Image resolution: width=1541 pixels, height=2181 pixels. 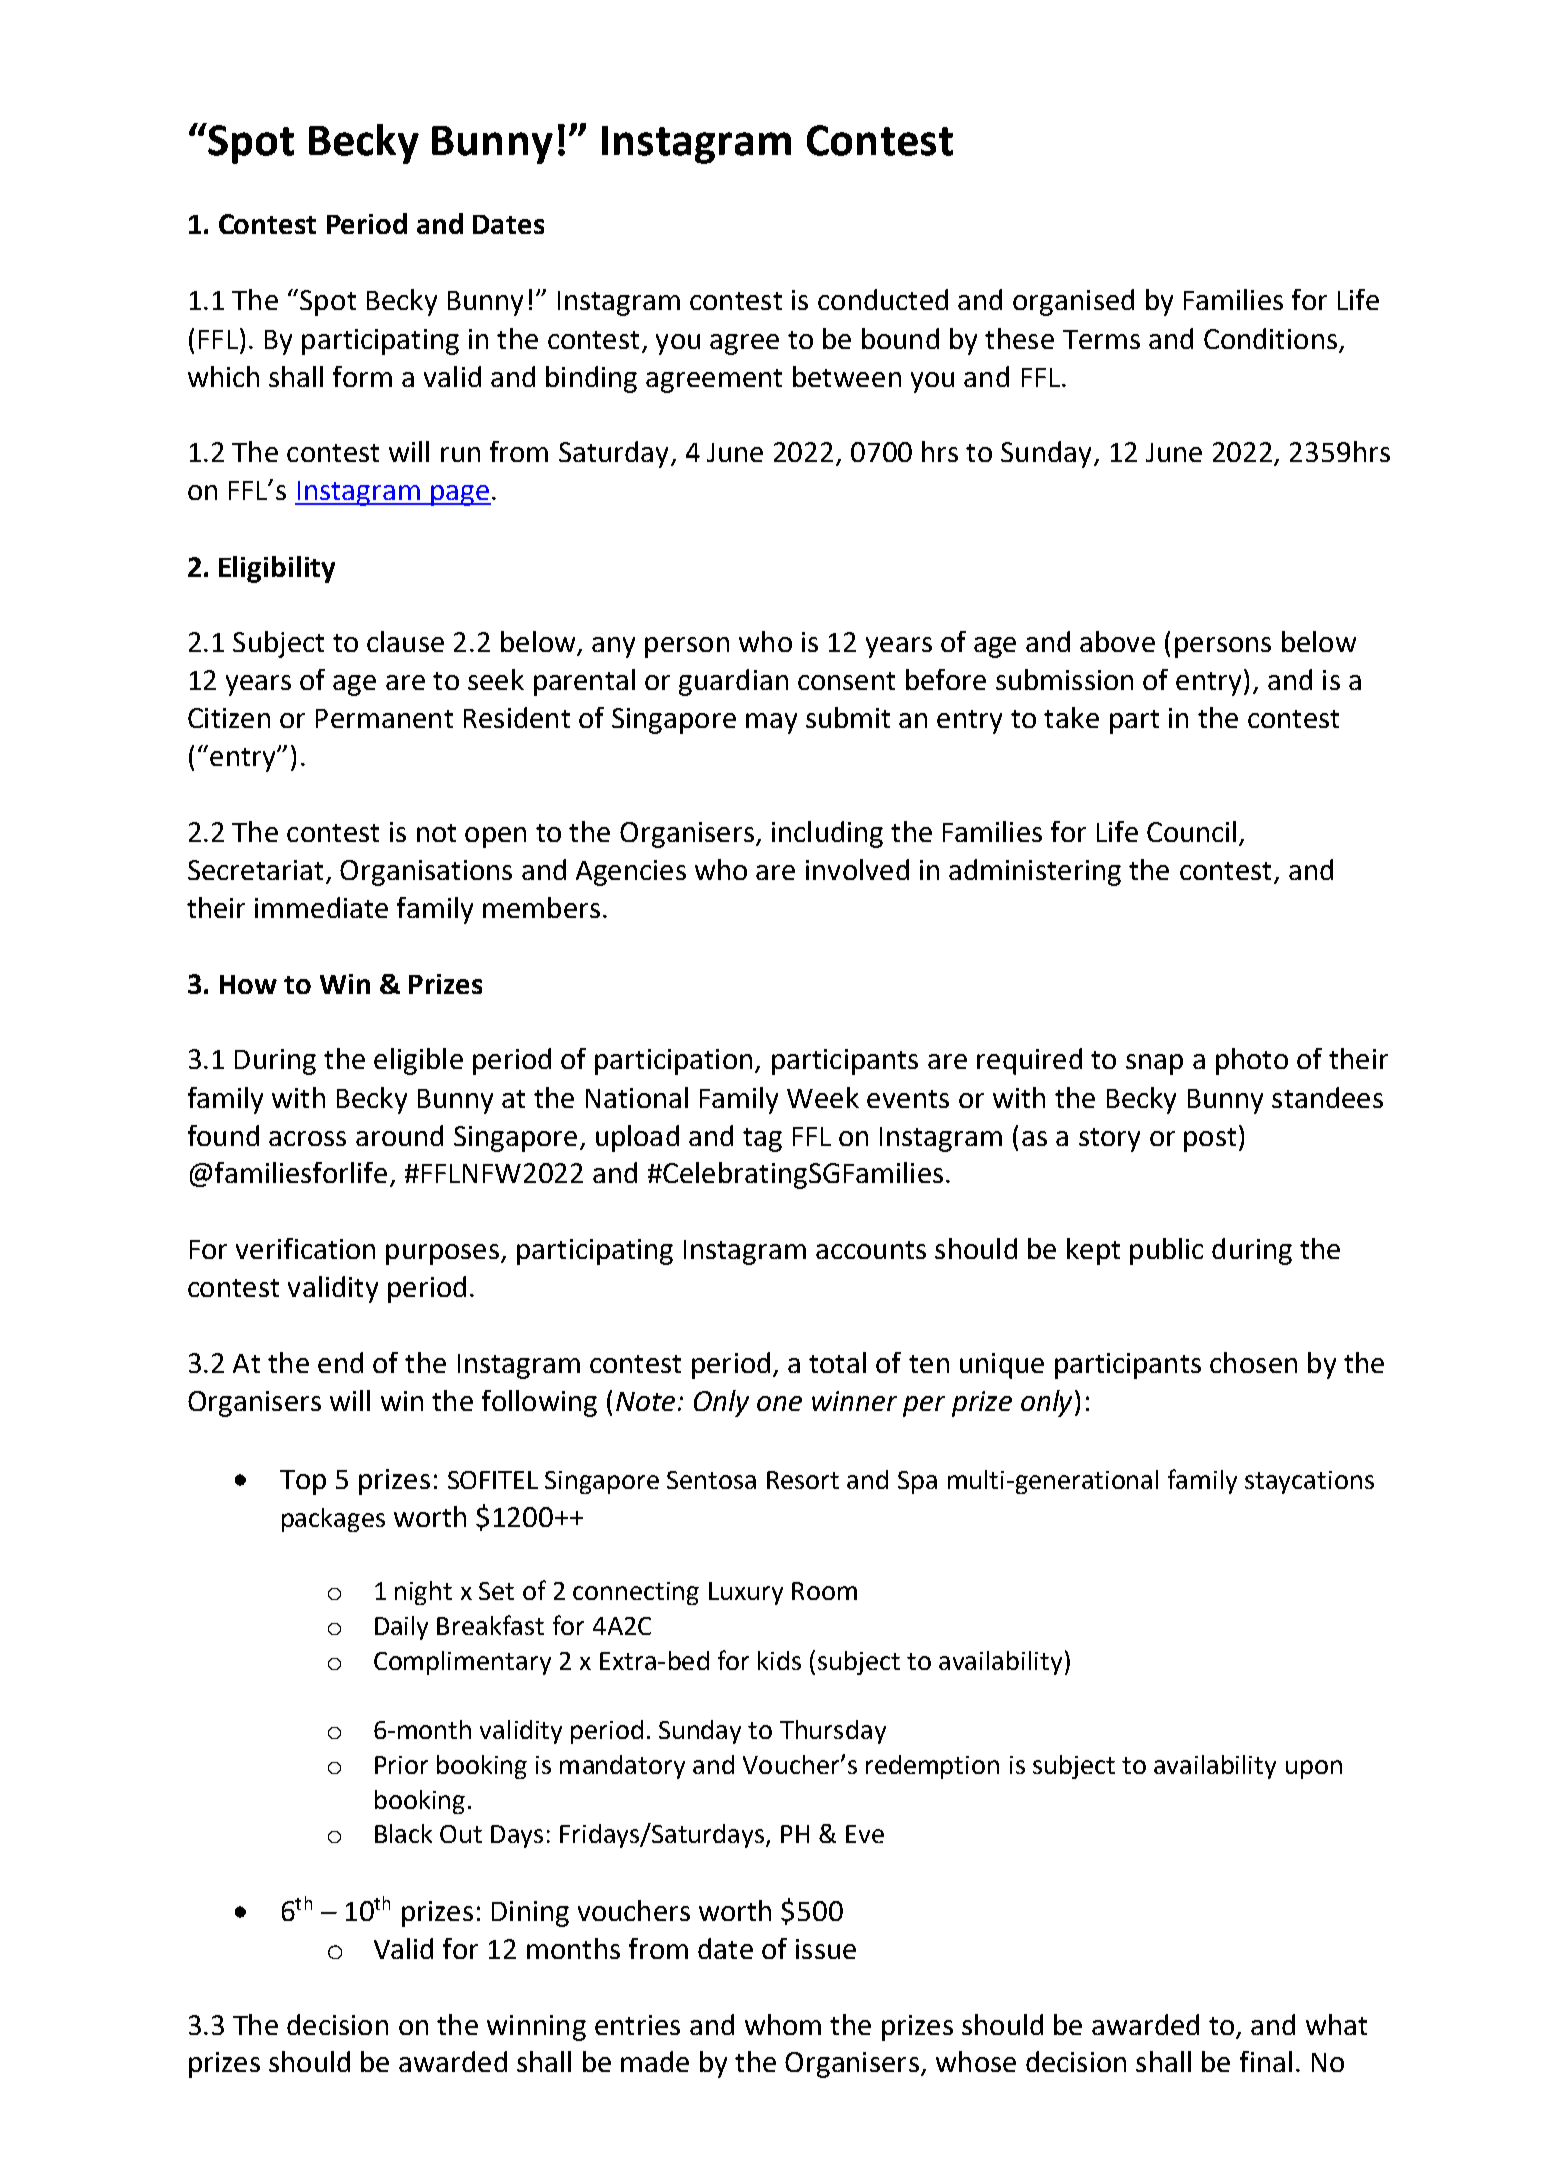 I want to click on upon, so click(x=1314, y=1769).
